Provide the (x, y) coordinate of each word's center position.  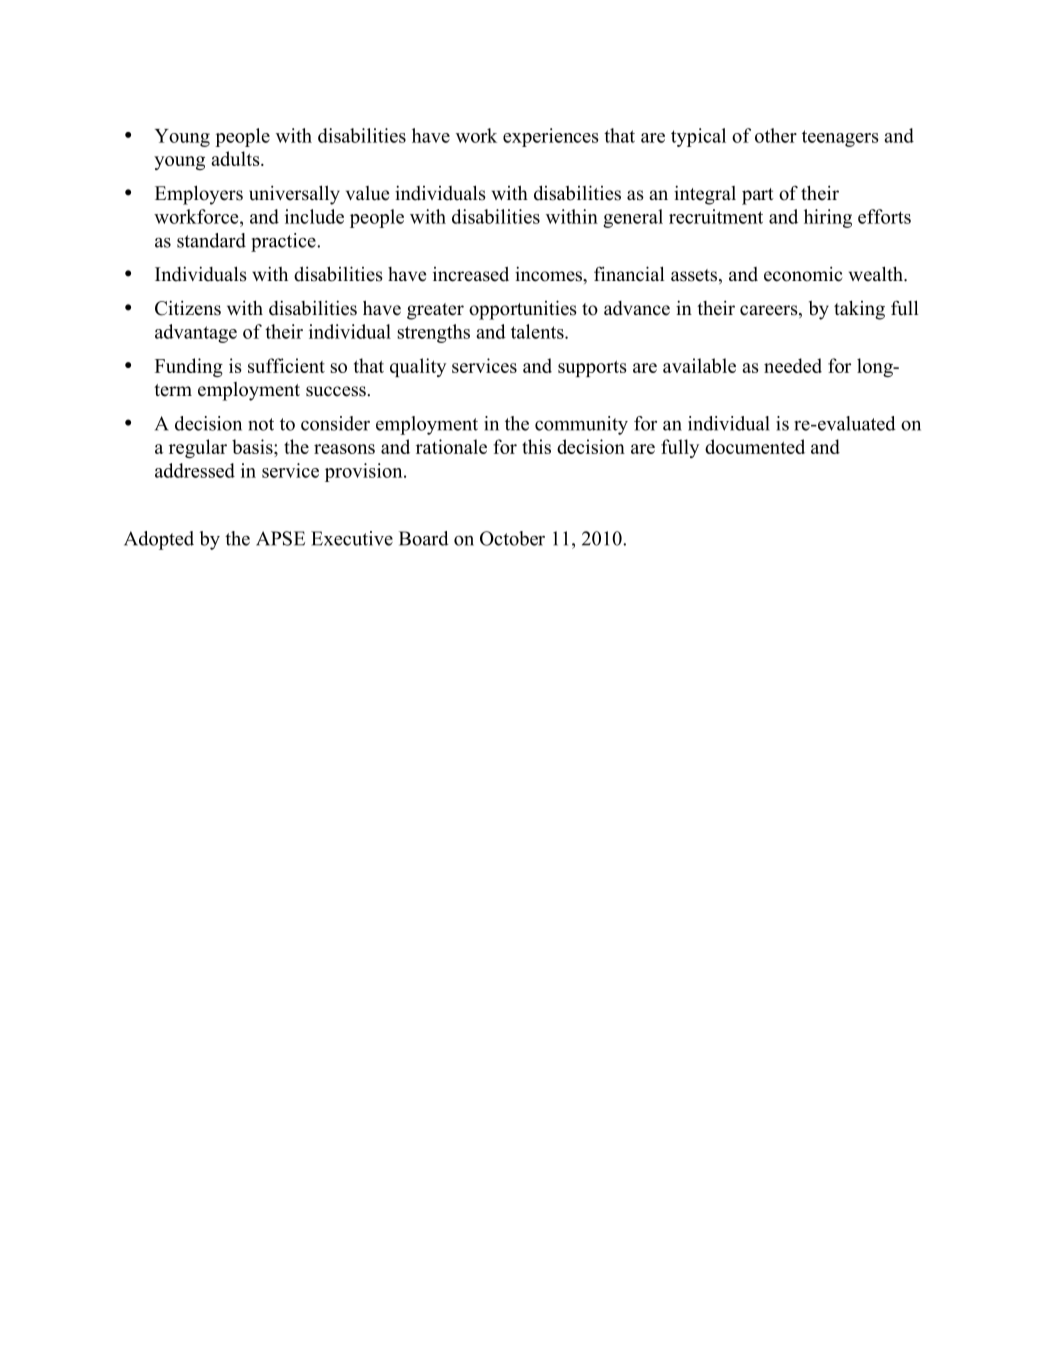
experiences (550, 137)
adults (236, 158)
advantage (196, 333)
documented (755, 446)
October (512, 538)
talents (538, 331)
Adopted (159, 540)
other (776, 135)
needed (793, 365)
